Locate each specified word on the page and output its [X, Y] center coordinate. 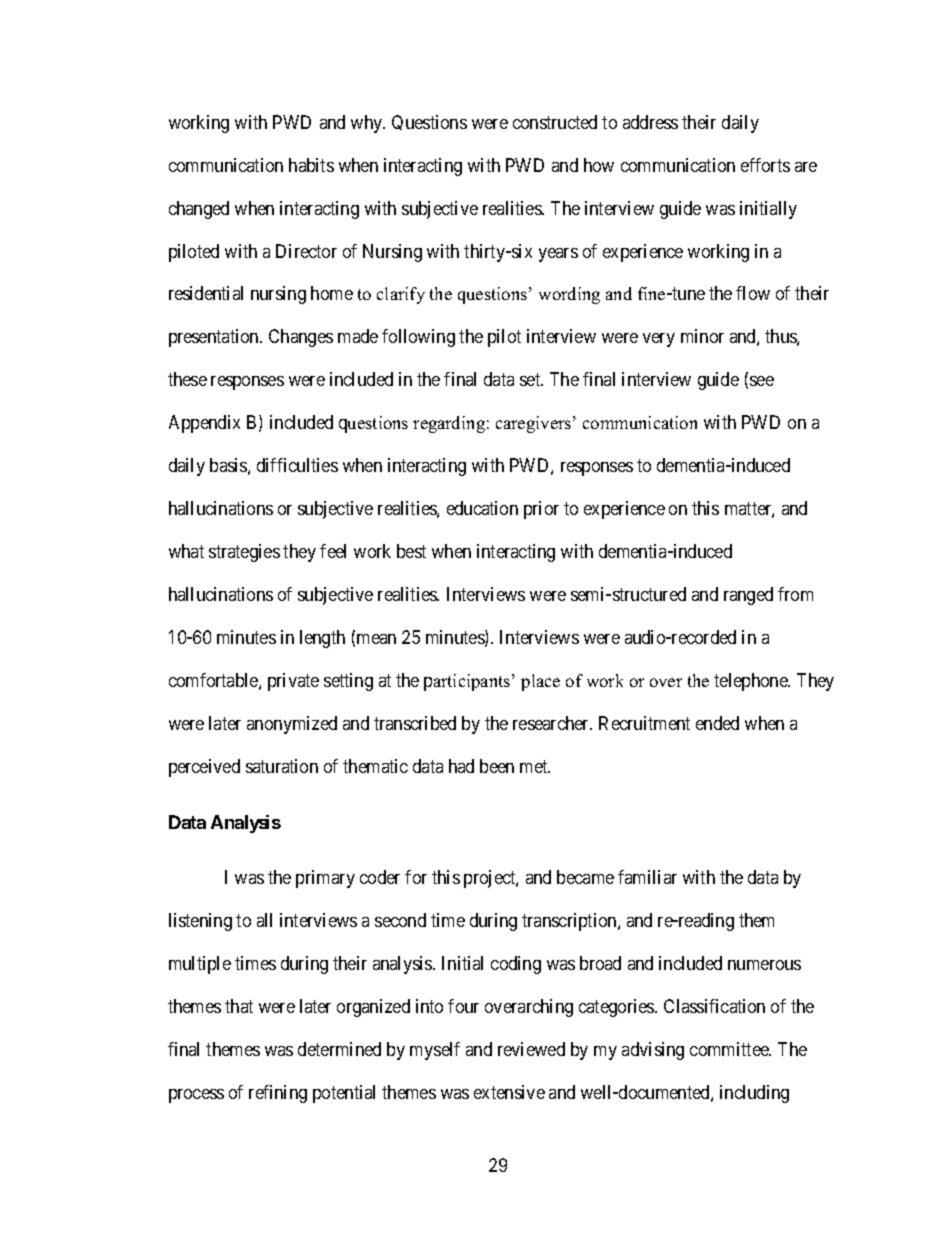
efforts [765, 165]
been [497, 766]
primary [325, 879]
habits [311, 165]
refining [278, 1094]
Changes [301, 338]
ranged [748, 596]
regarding [449, 424]
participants [468, 682]
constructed [555, 122]
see [762, 381]
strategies [244, 553]
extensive [509, 1092]
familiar [647, 877]
